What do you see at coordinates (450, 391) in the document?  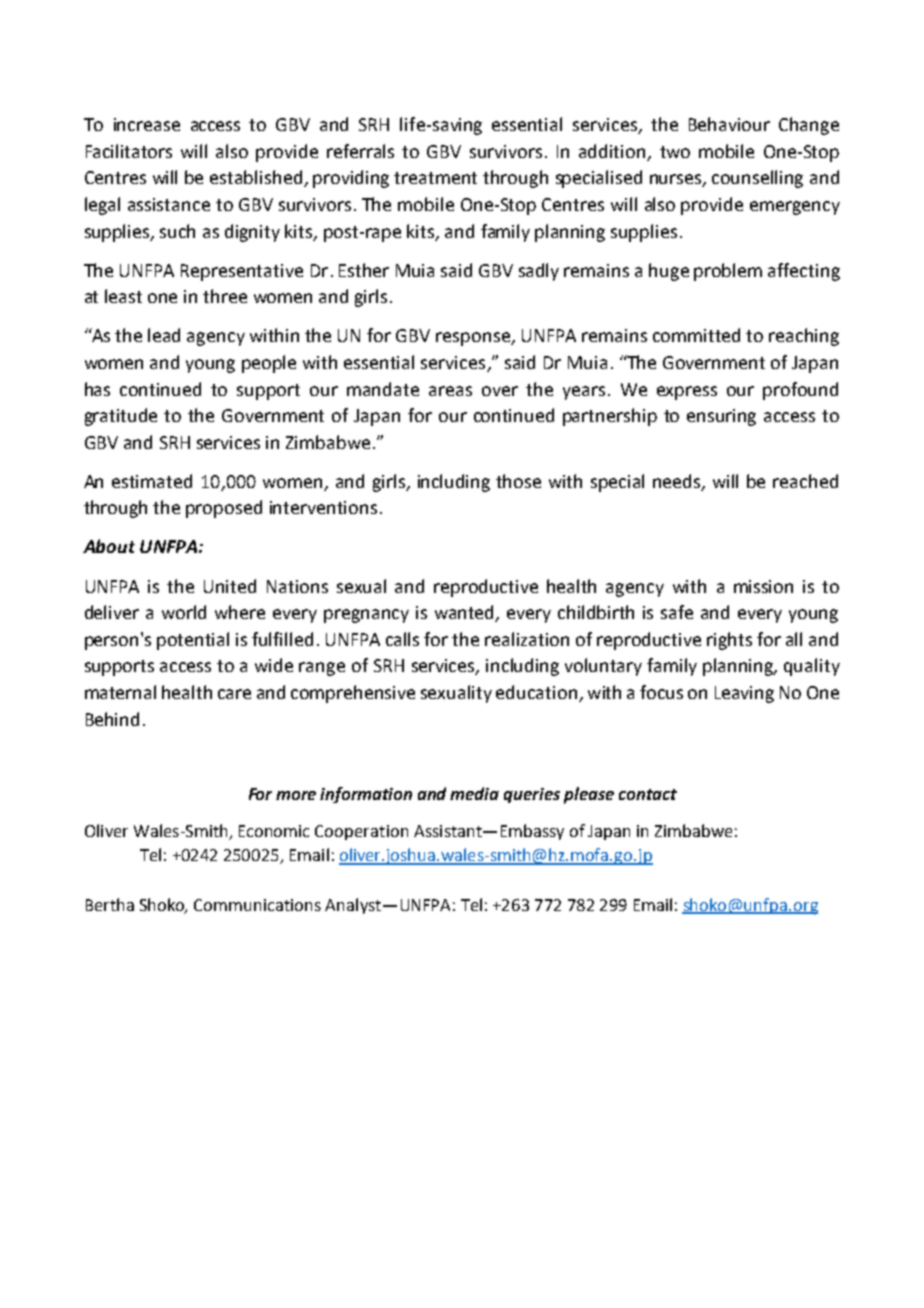 I see `areas` at bounding box center [450, 391].
